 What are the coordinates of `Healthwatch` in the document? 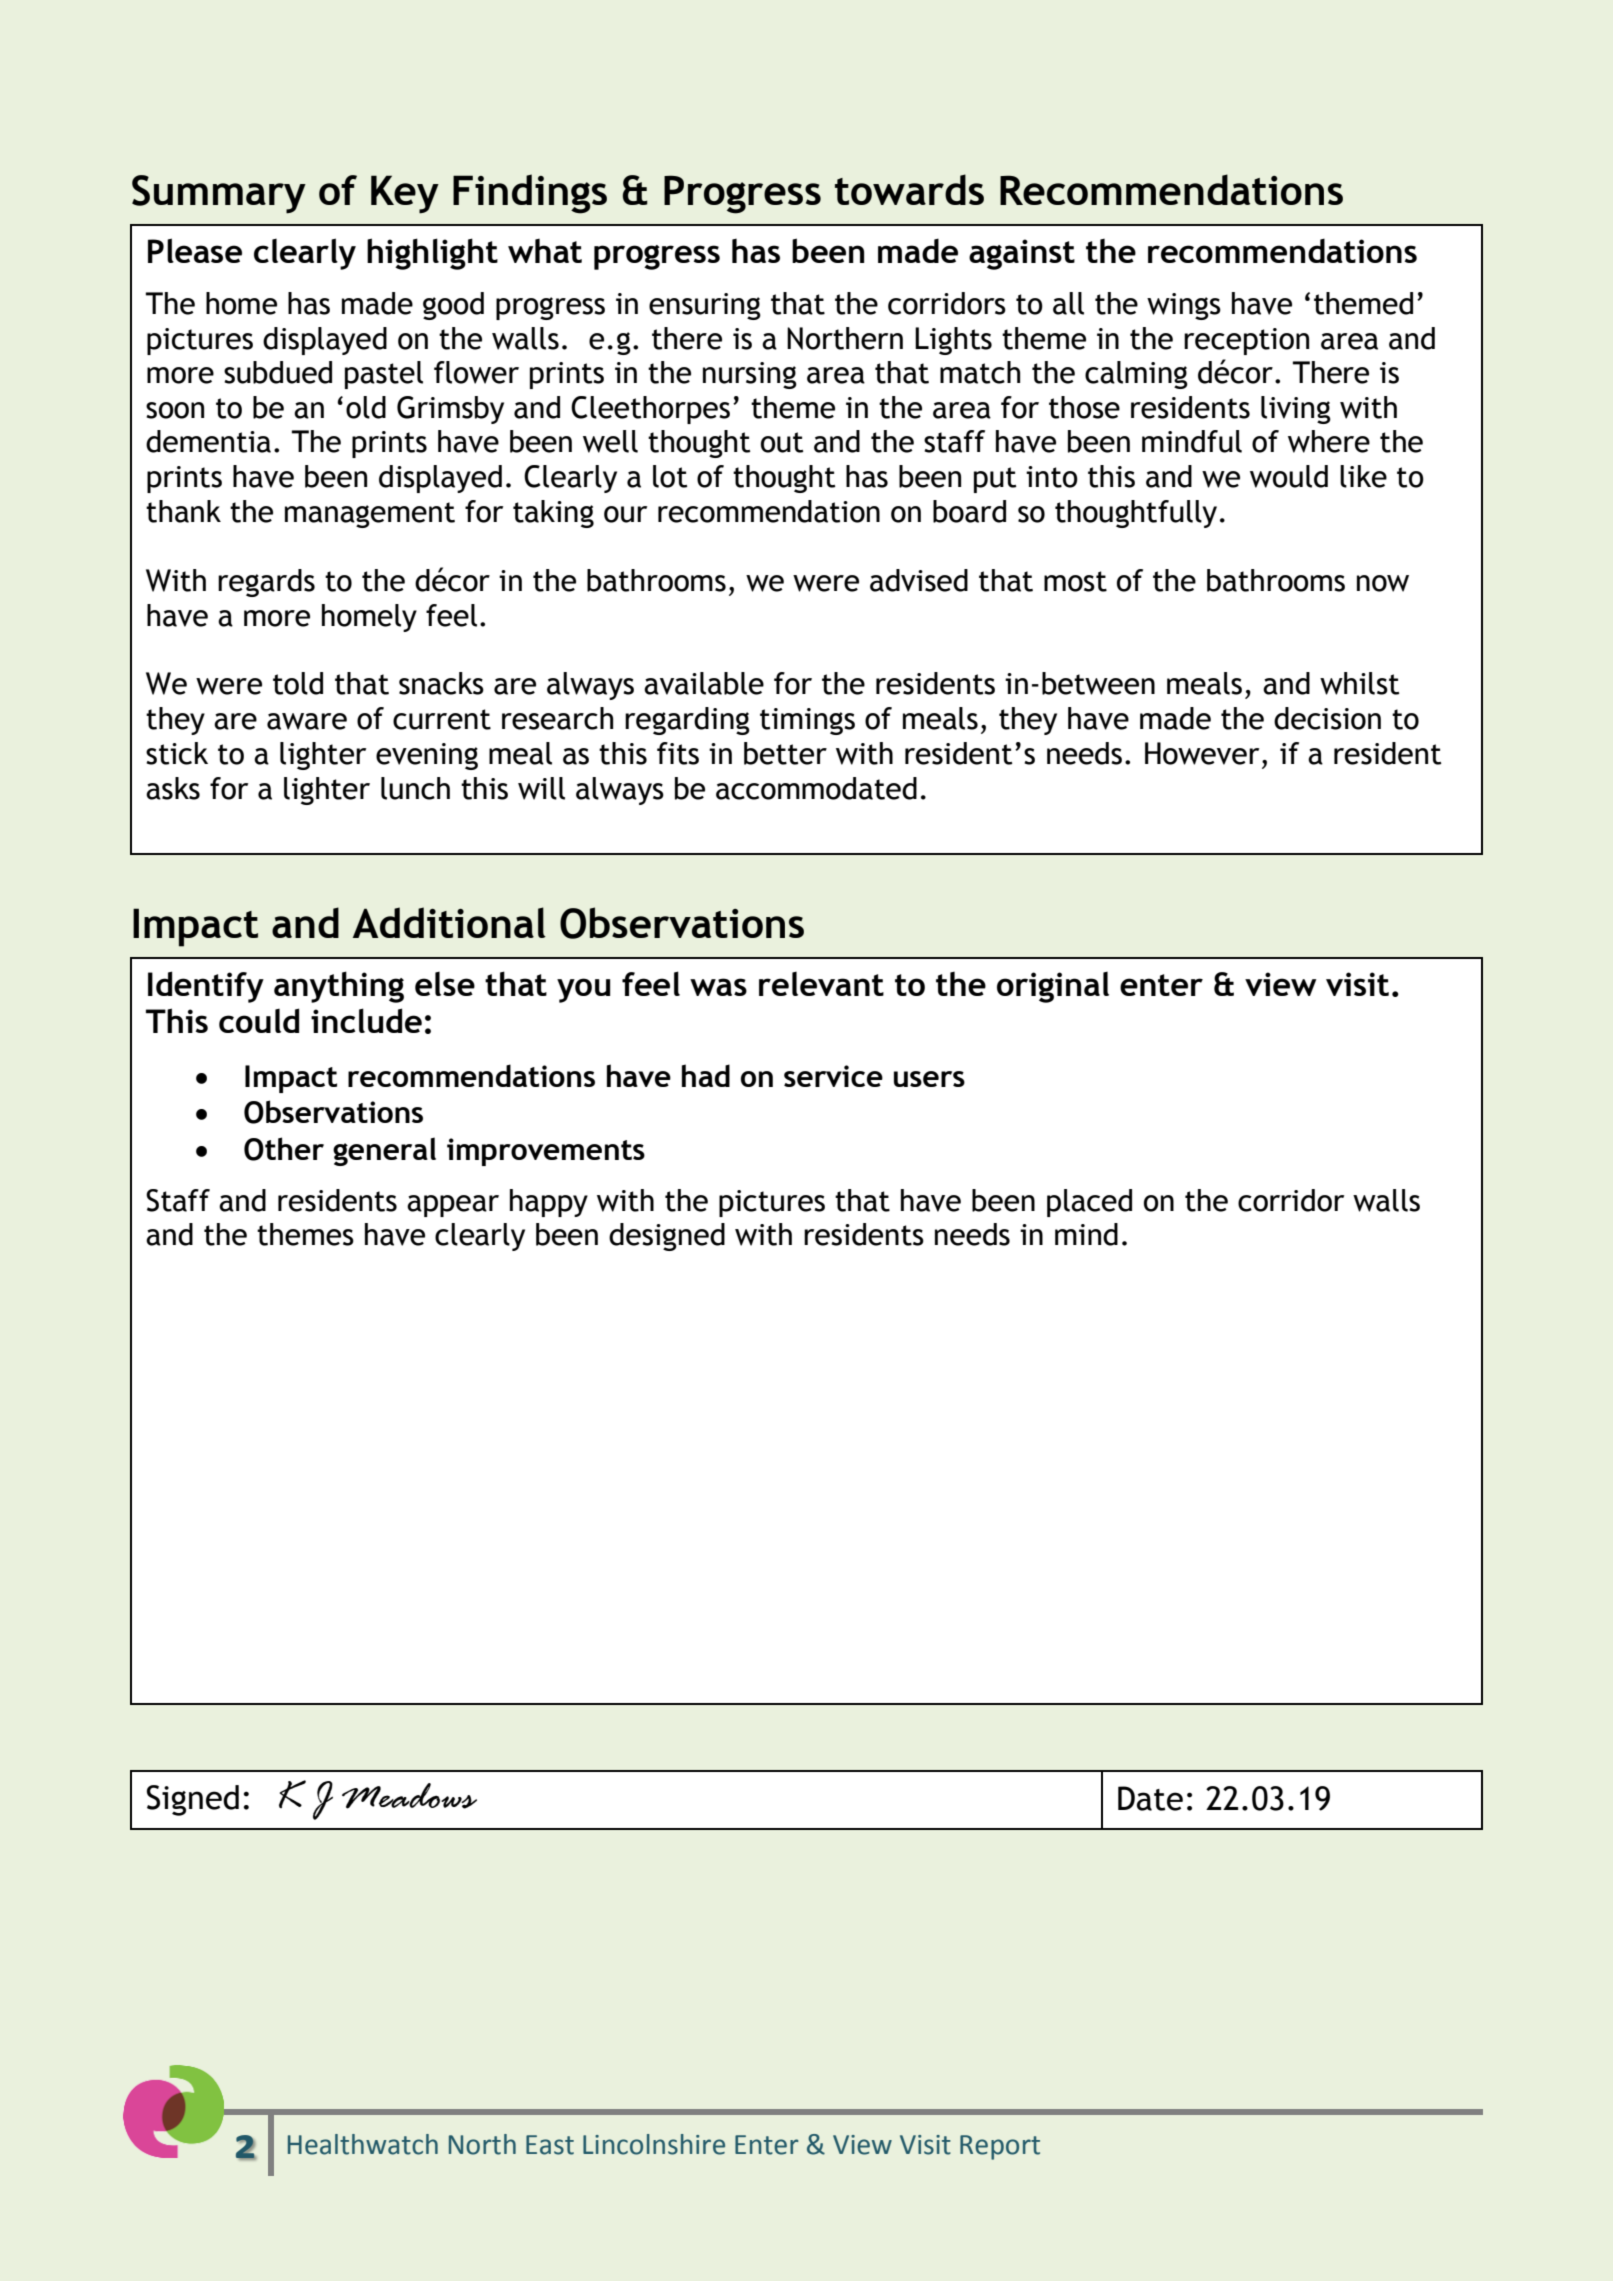 It's located at (363, 2144).
